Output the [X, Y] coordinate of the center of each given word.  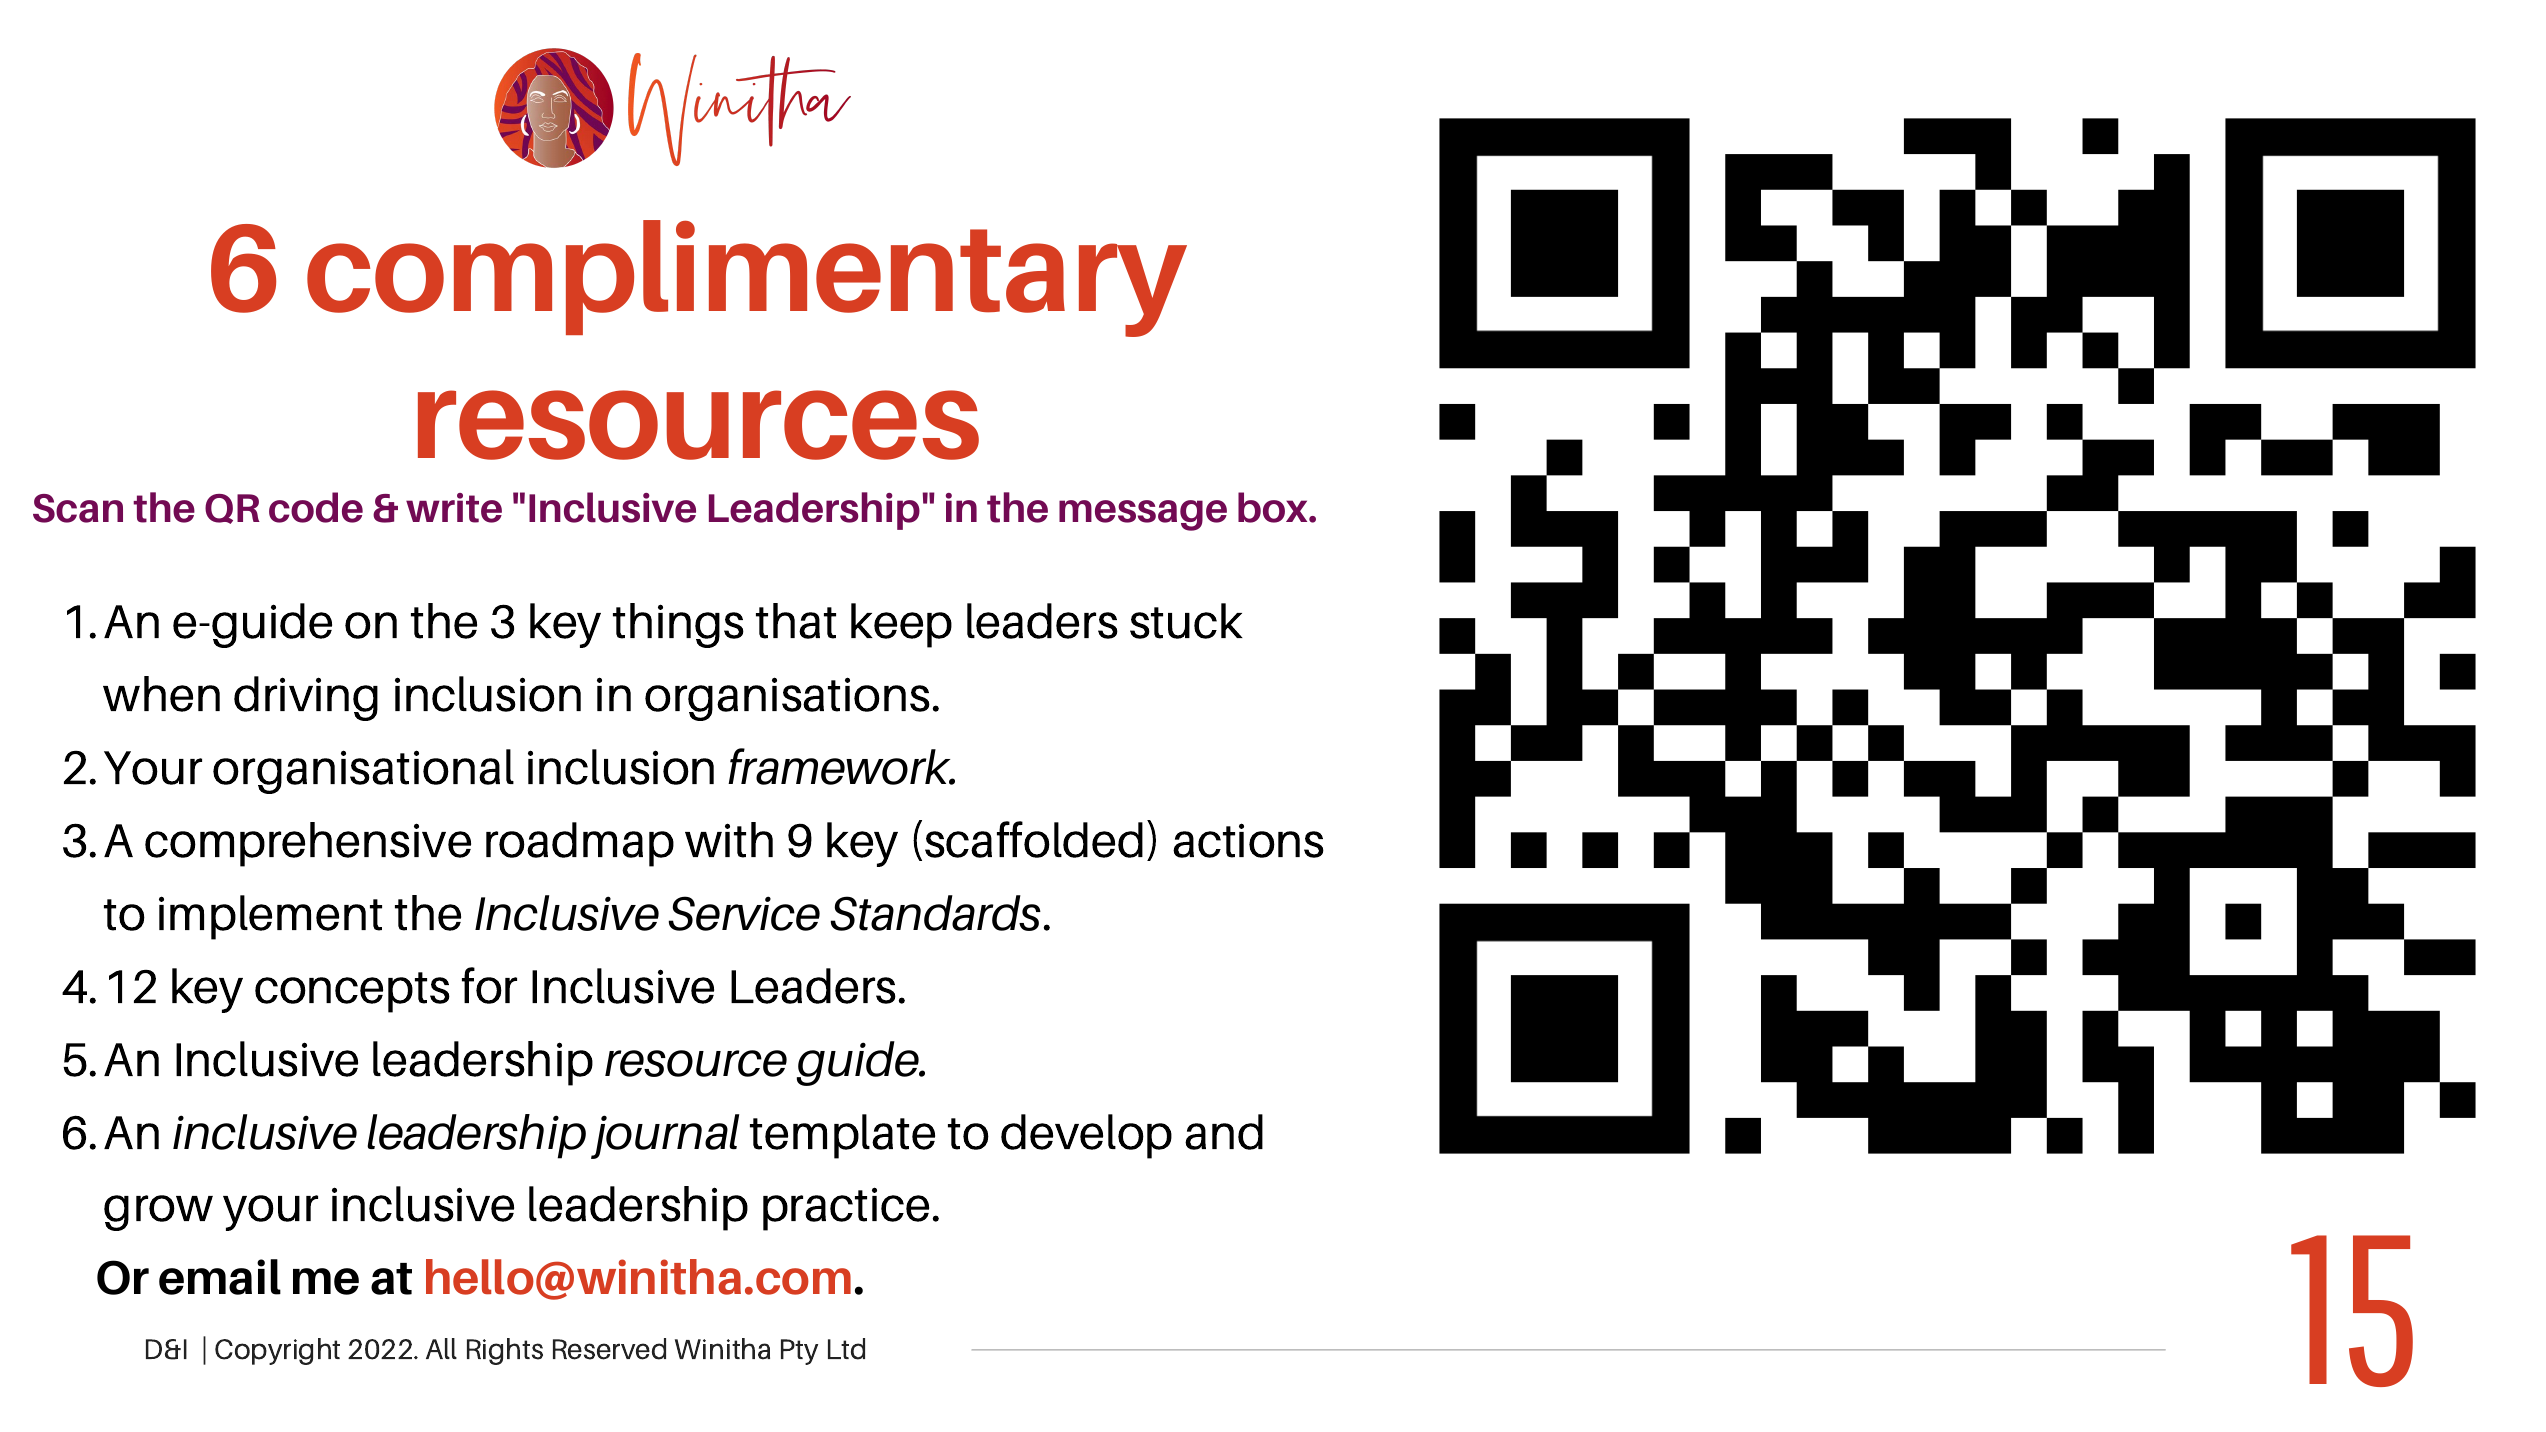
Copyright [277, 1351]
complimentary [747, 278]
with [729, 840]
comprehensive [308, 844]
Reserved [609, 1349]
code [316, 507]
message [1143, 515]
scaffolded [1034, 839]
